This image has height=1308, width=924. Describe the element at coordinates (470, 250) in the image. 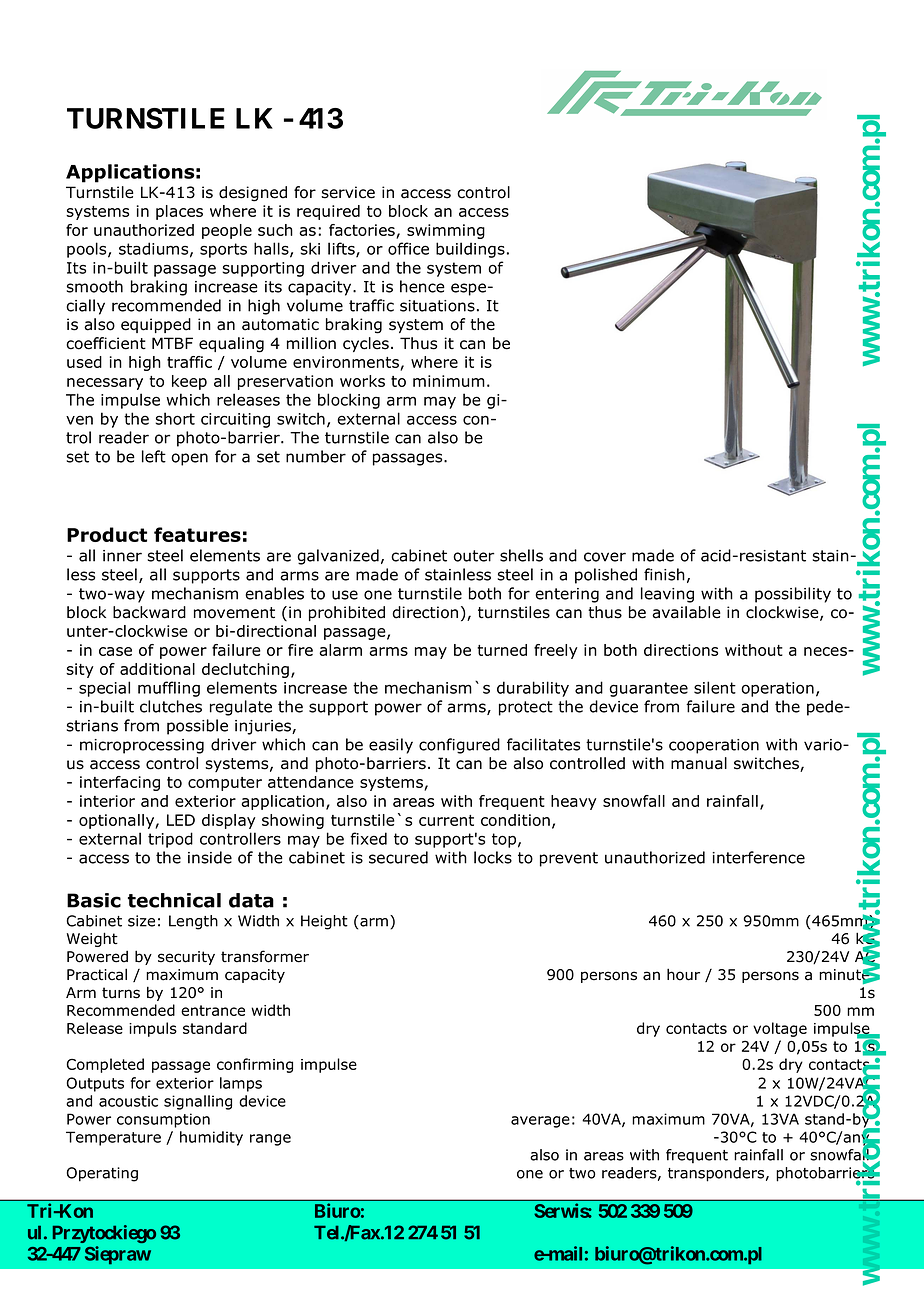

I see `buildings` at that location.
